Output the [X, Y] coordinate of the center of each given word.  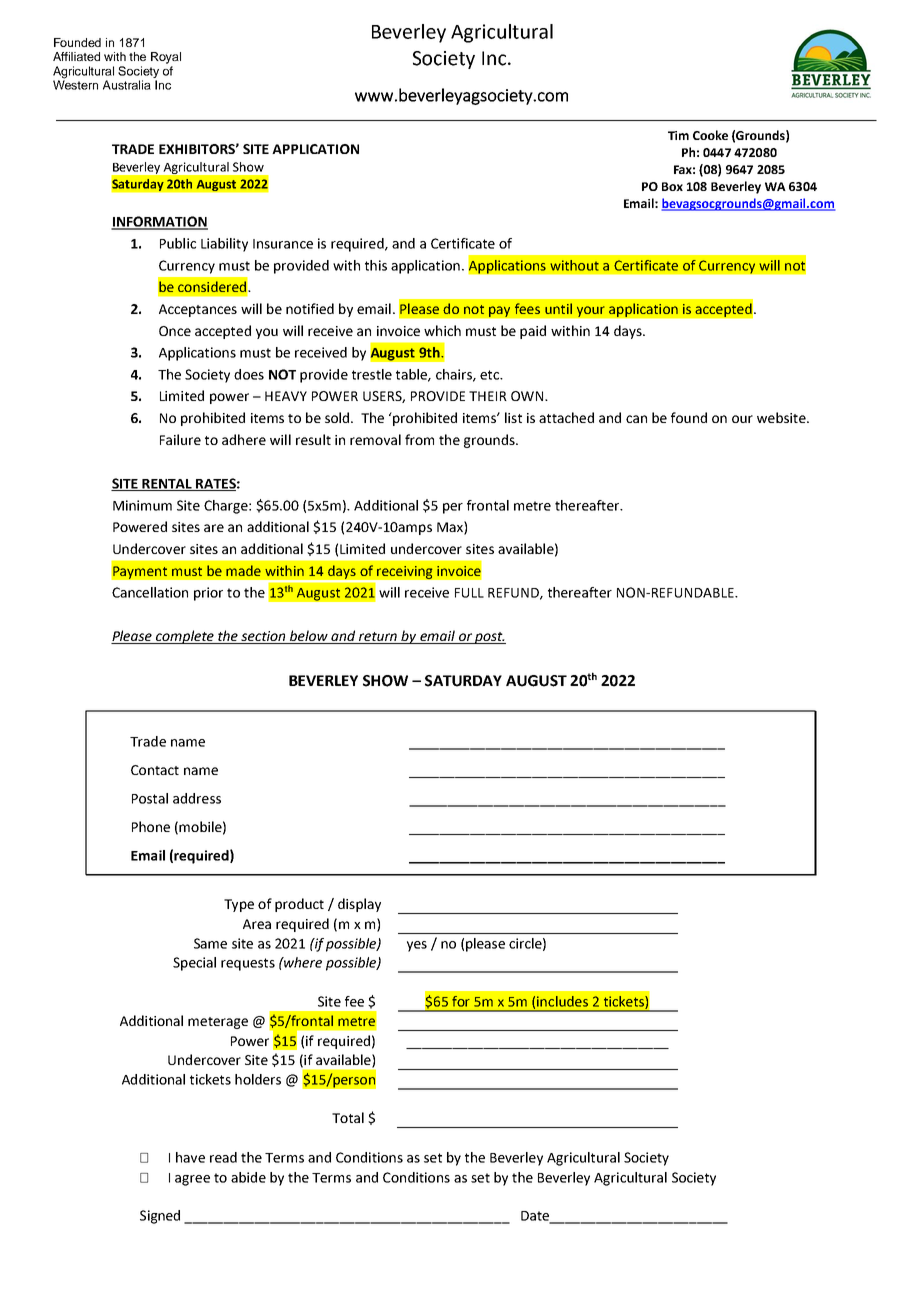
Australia [127, 85]
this [376, 265]
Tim [678, 135]
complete [185, 637]
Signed [160, 1217]
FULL [469, 593]
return [378, 638]
